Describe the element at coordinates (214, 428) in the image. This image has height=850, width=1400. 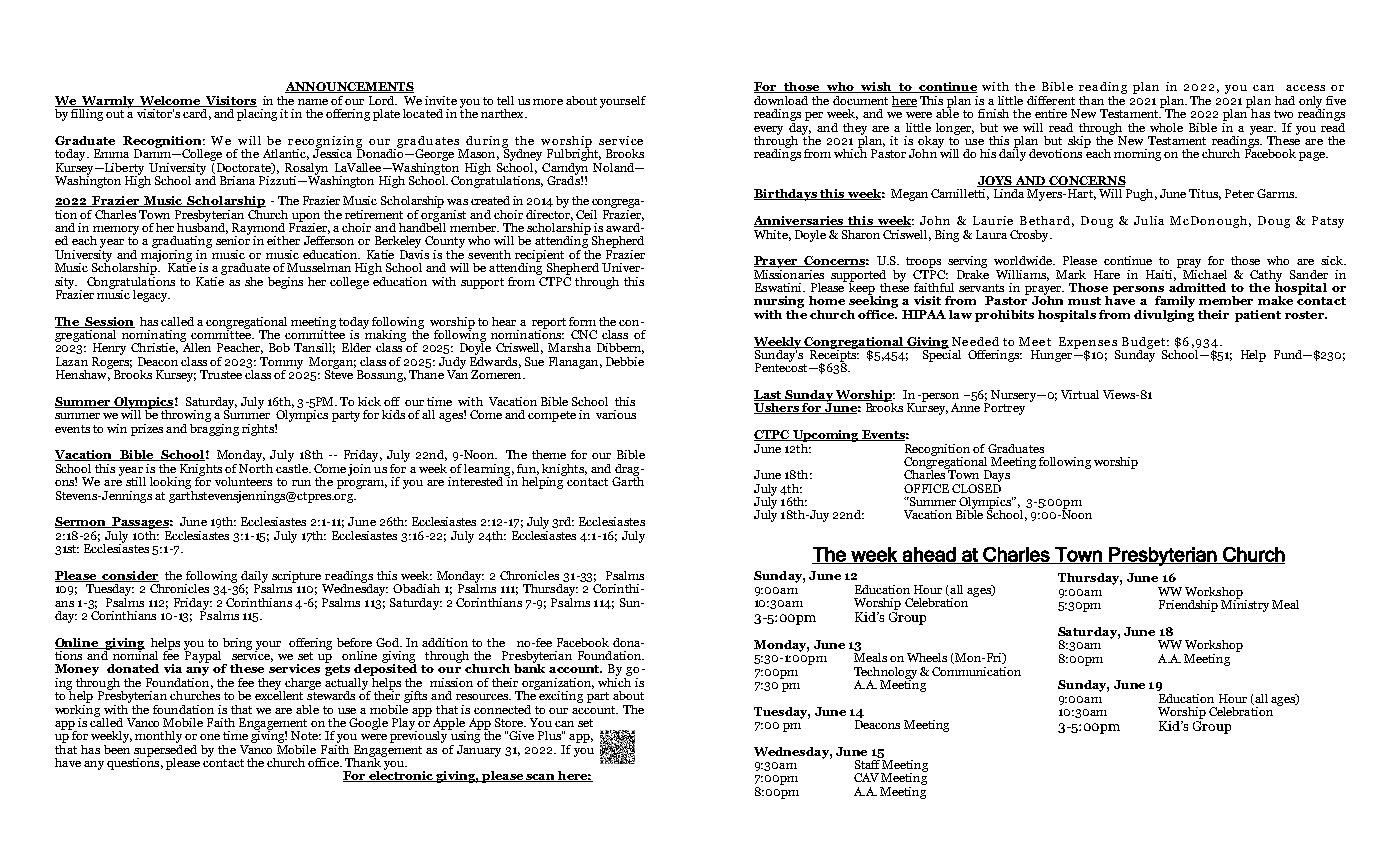
I see `bragging` at that location.
